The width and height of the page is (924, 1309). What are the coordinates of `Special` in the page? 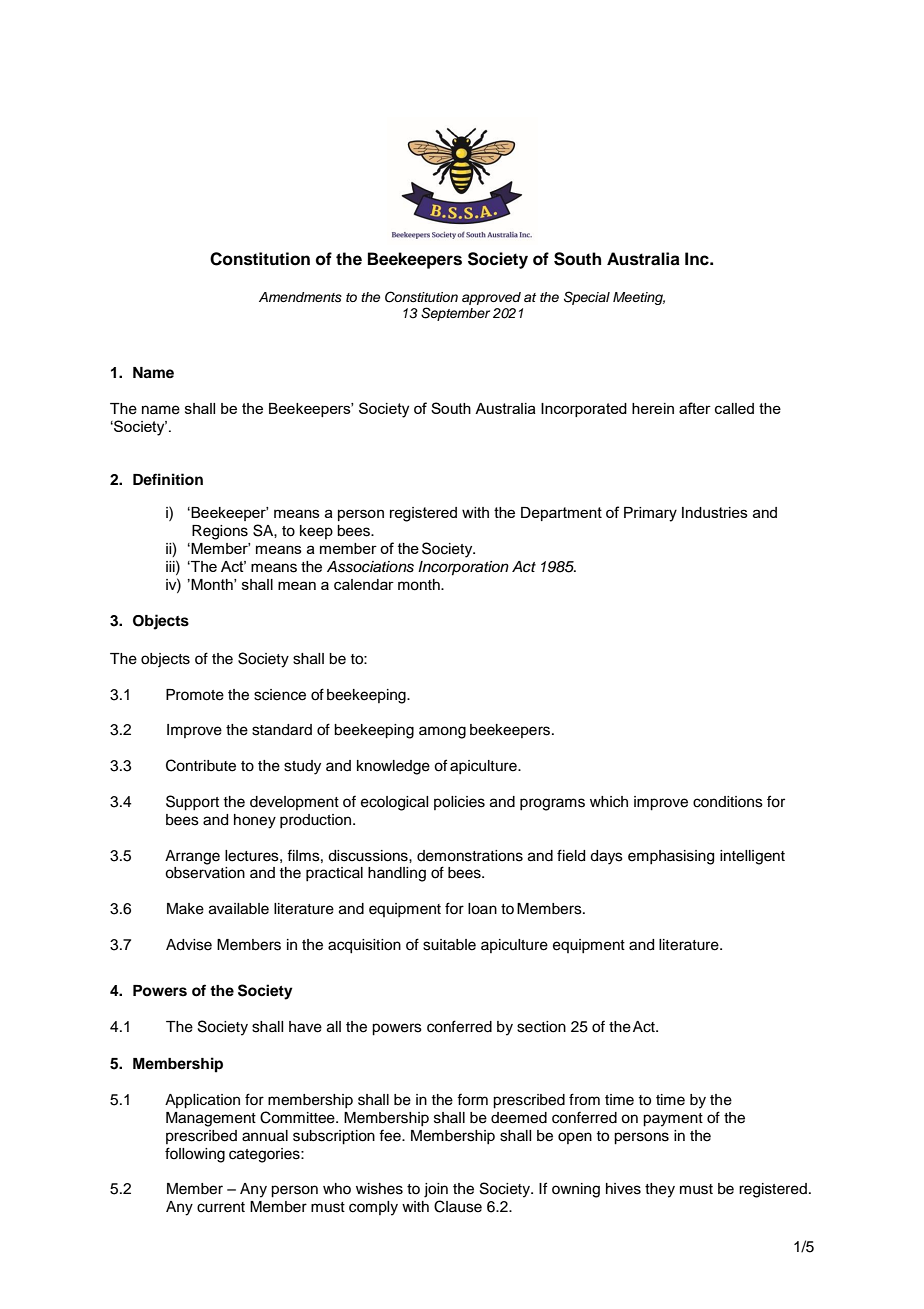 It's located at (587, 298).
